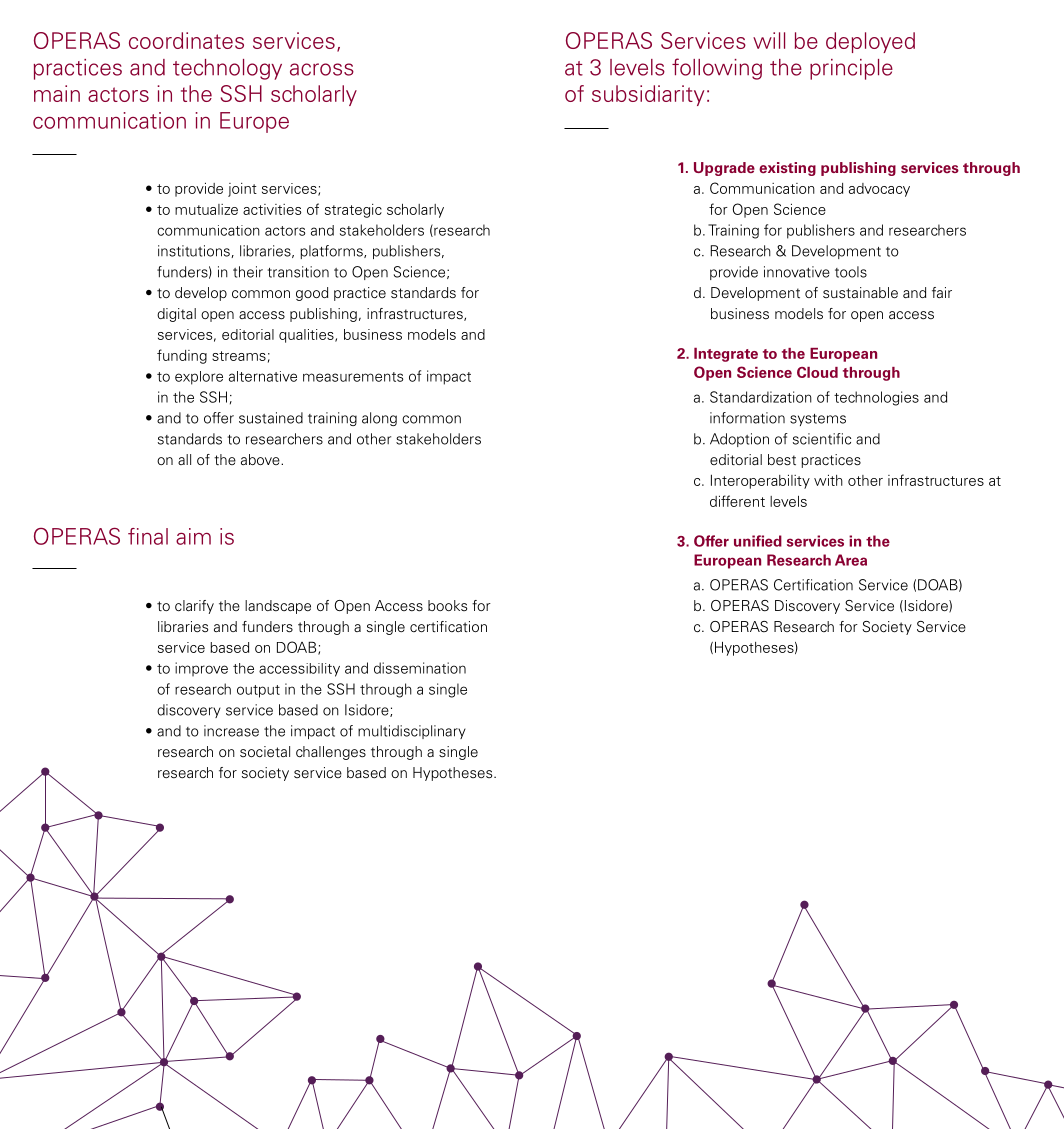  I want to click on subsidiarity, so click(648, 95).
